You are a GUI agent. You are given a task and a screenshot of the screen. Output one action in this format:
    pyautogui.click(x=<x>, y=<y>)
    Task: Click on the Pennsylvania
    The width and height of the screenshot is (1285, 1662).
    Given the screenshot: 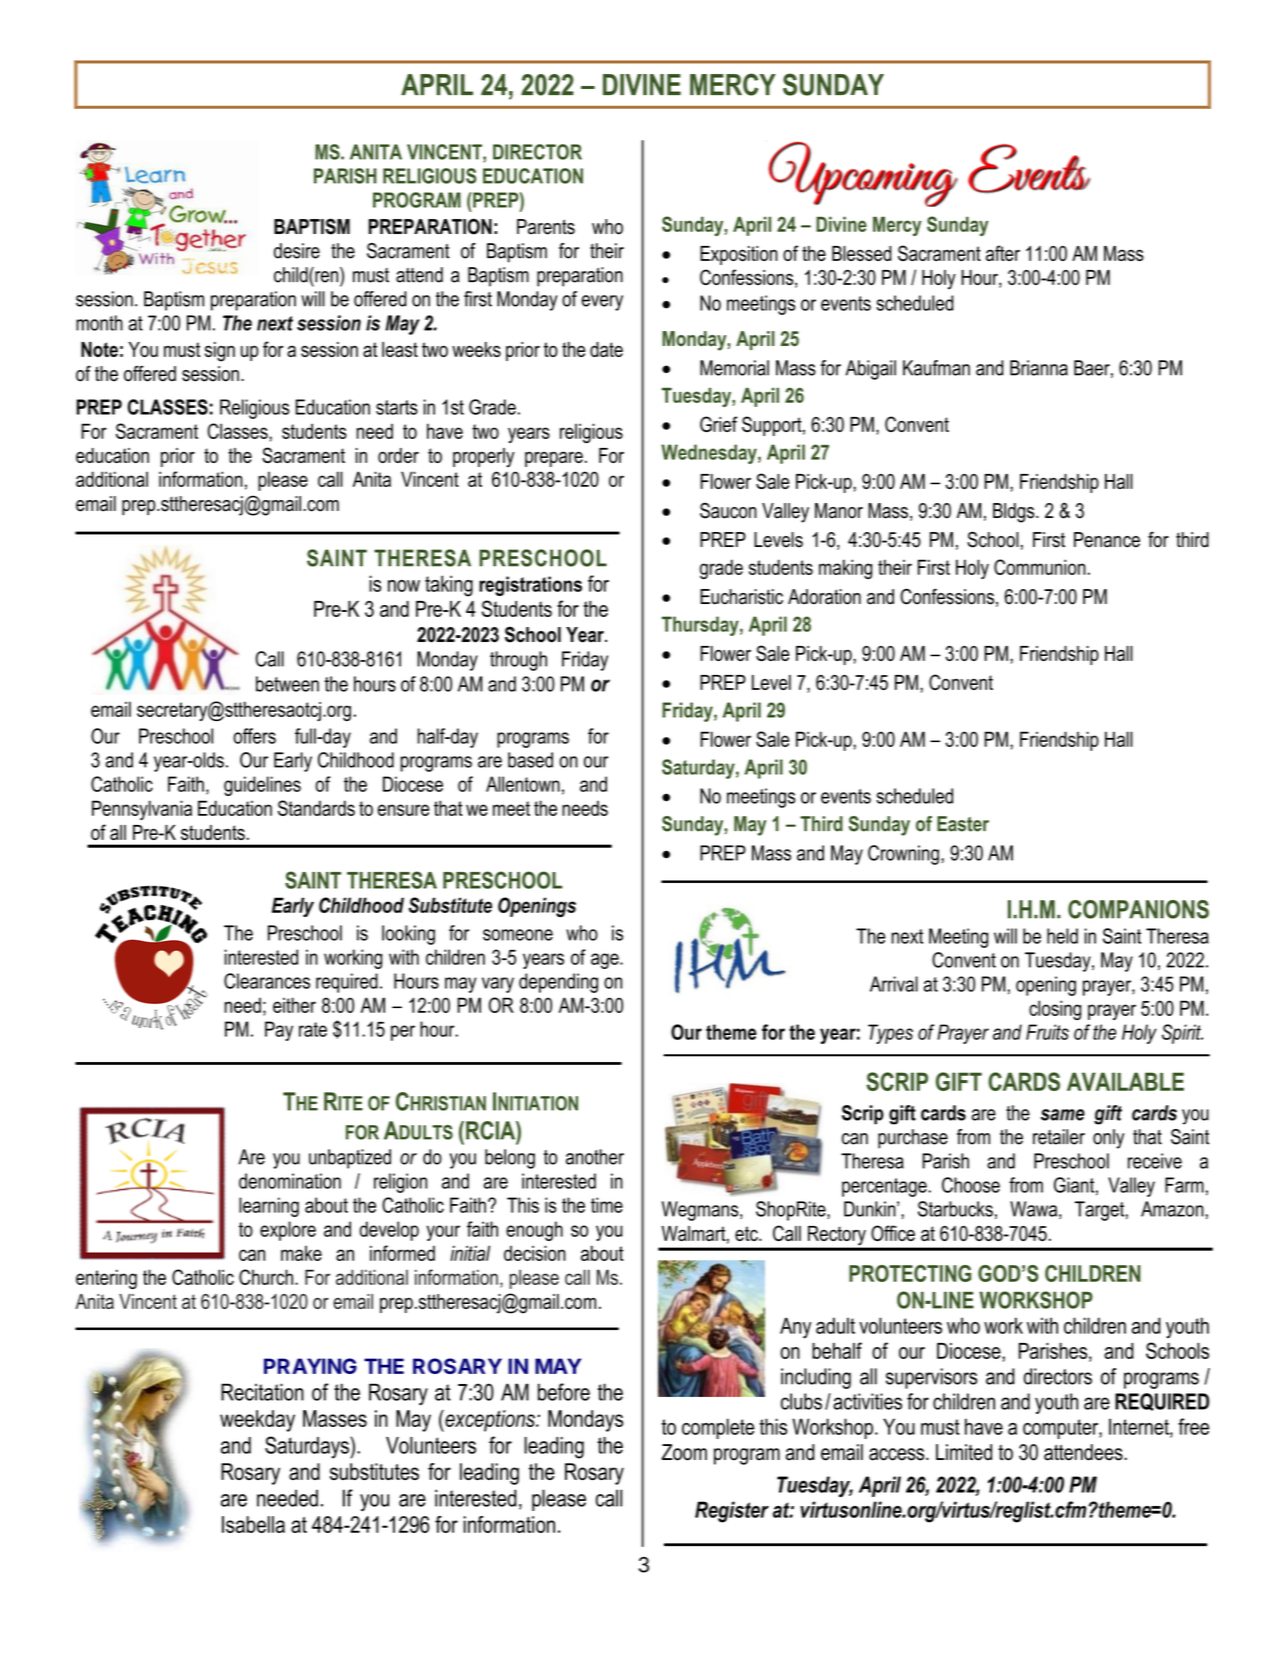 What is the action you would take?
    pyautogui.click(x=142, y=810)
